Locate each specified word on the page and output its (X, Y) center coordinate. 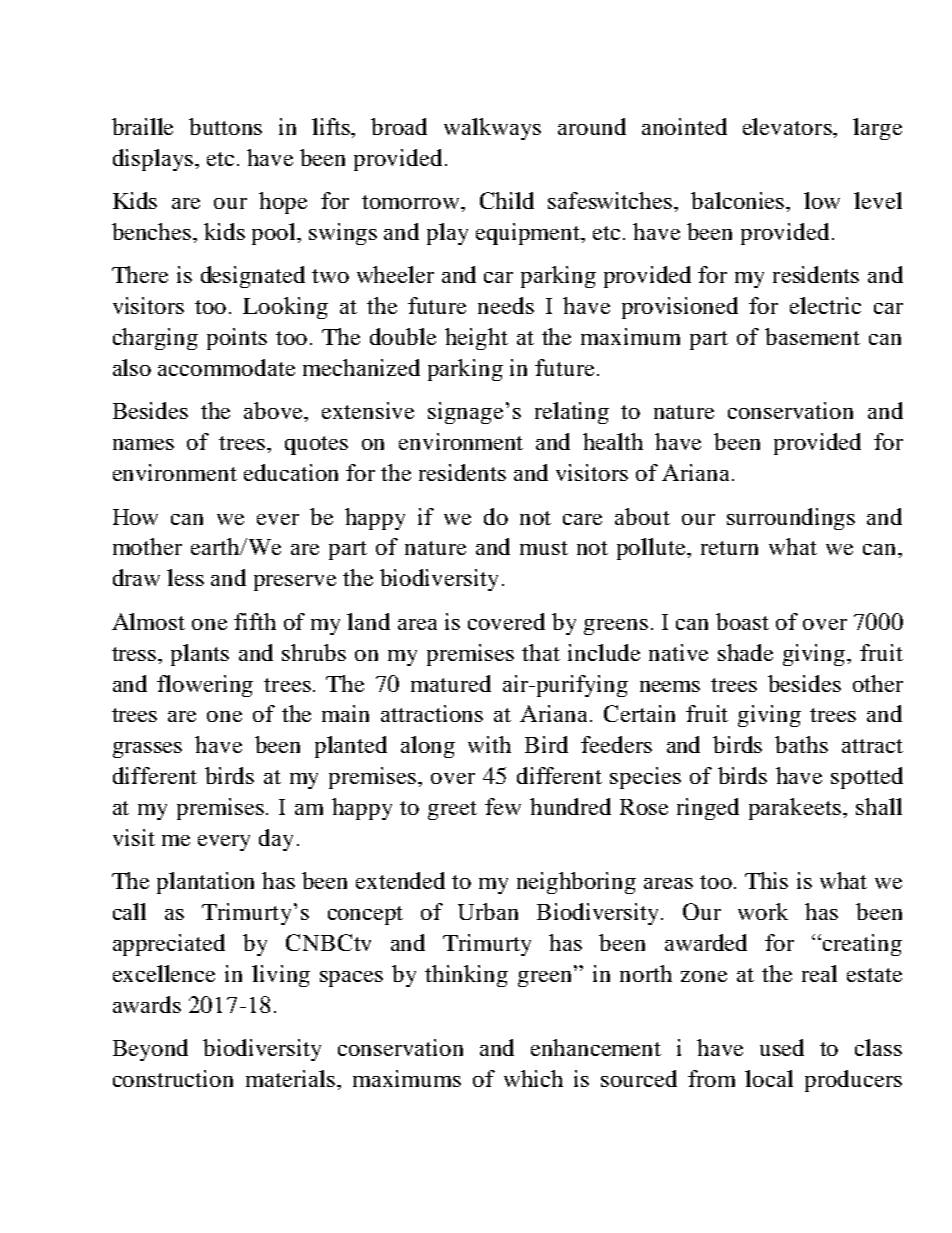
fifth (255, 621)
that (541, 652)
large (877, 129)
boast (742, 621)
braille (142, 126)
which (533, 1078)
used (782, 1047)
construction (173, 1078)
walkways (492, 129)
